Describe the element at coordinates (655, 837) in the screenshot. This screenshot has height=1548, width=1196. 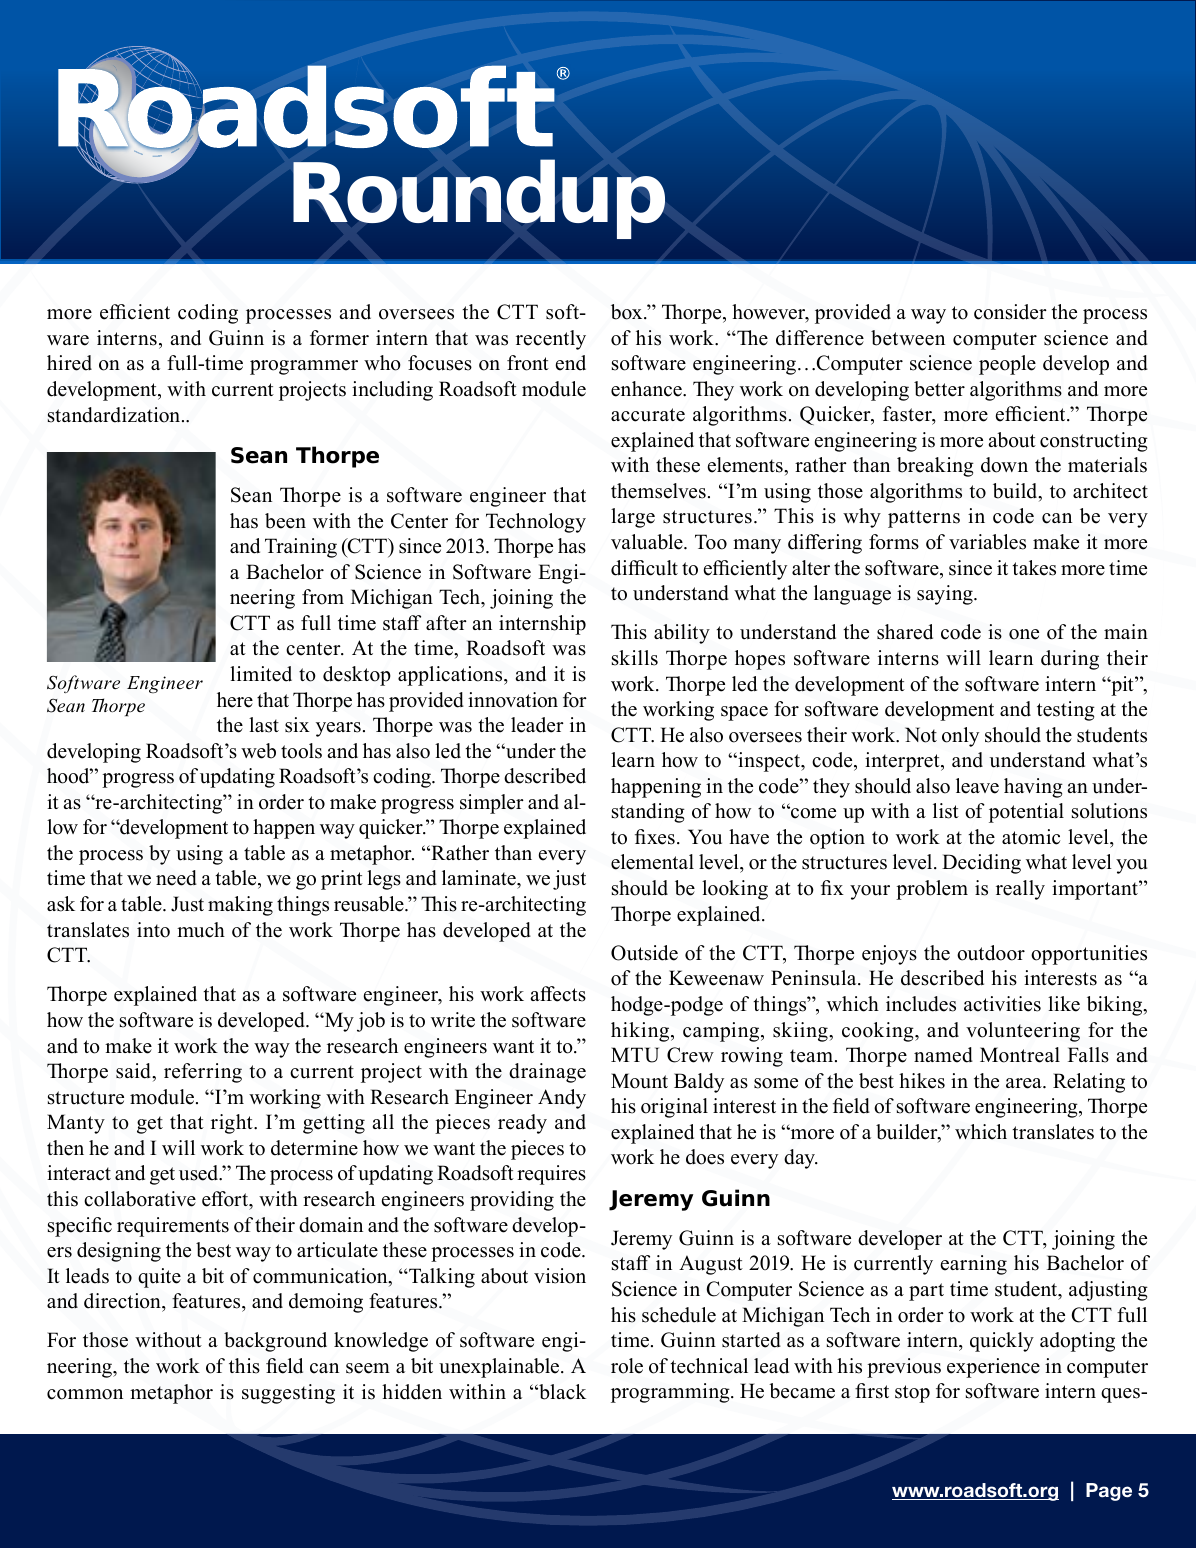
I see `fixes` at that location.
